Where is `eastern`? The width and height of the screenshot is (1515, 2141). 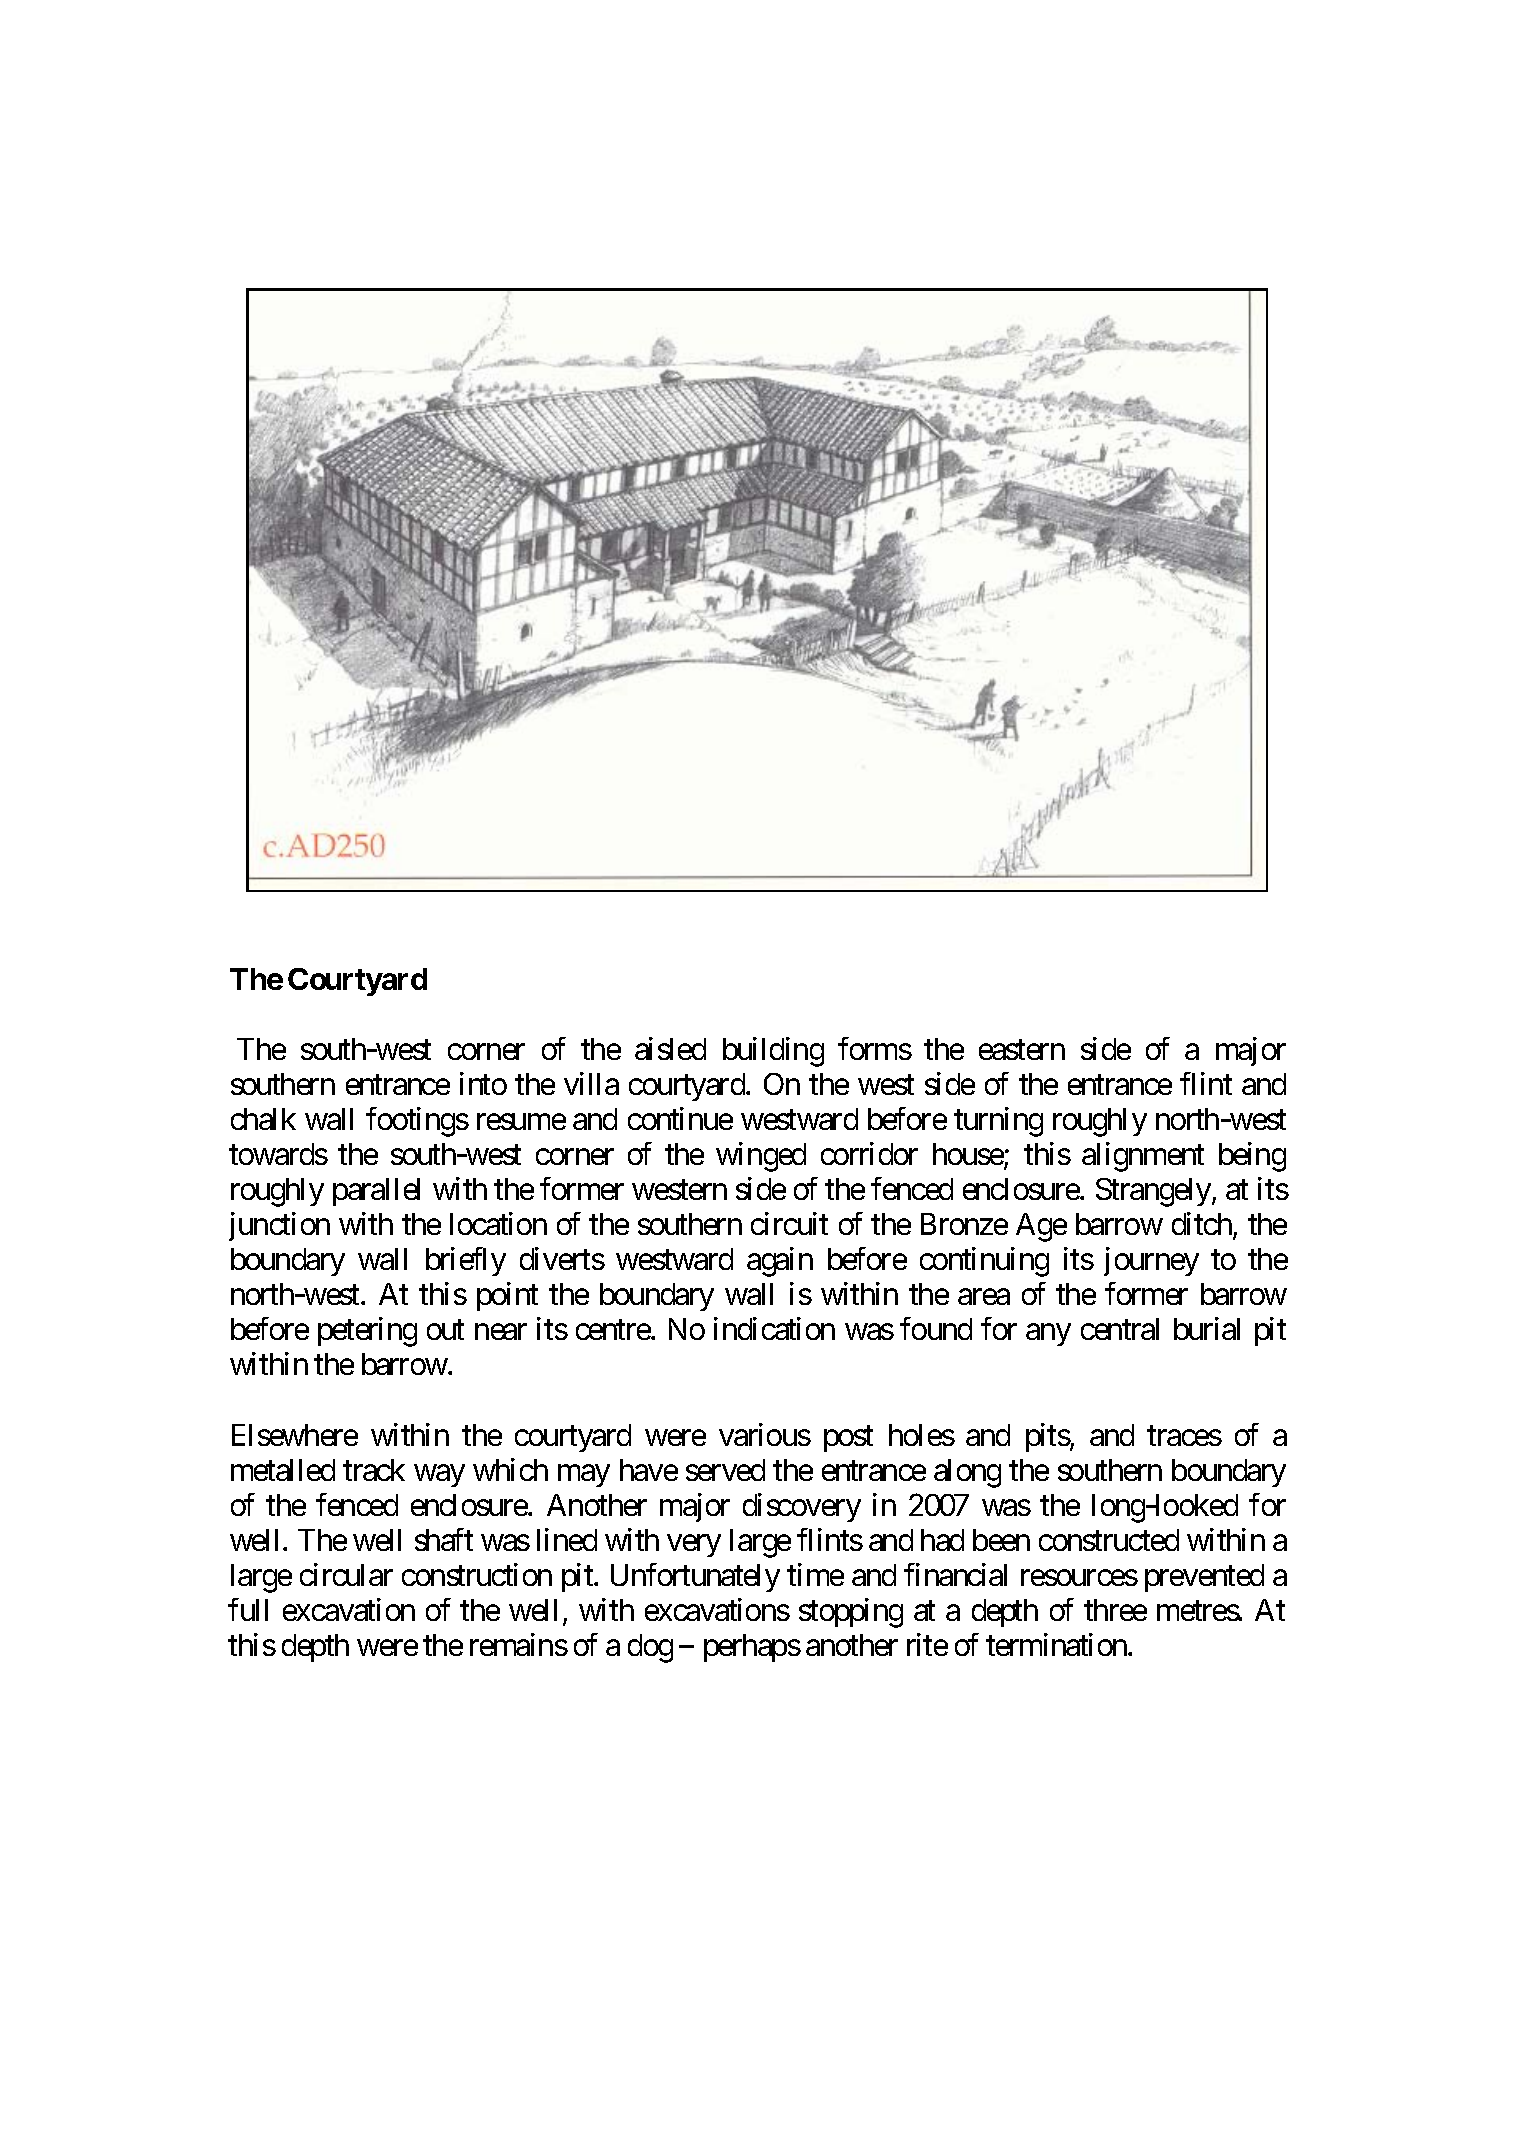 eastern is located at coordinates (1022, 1050).
